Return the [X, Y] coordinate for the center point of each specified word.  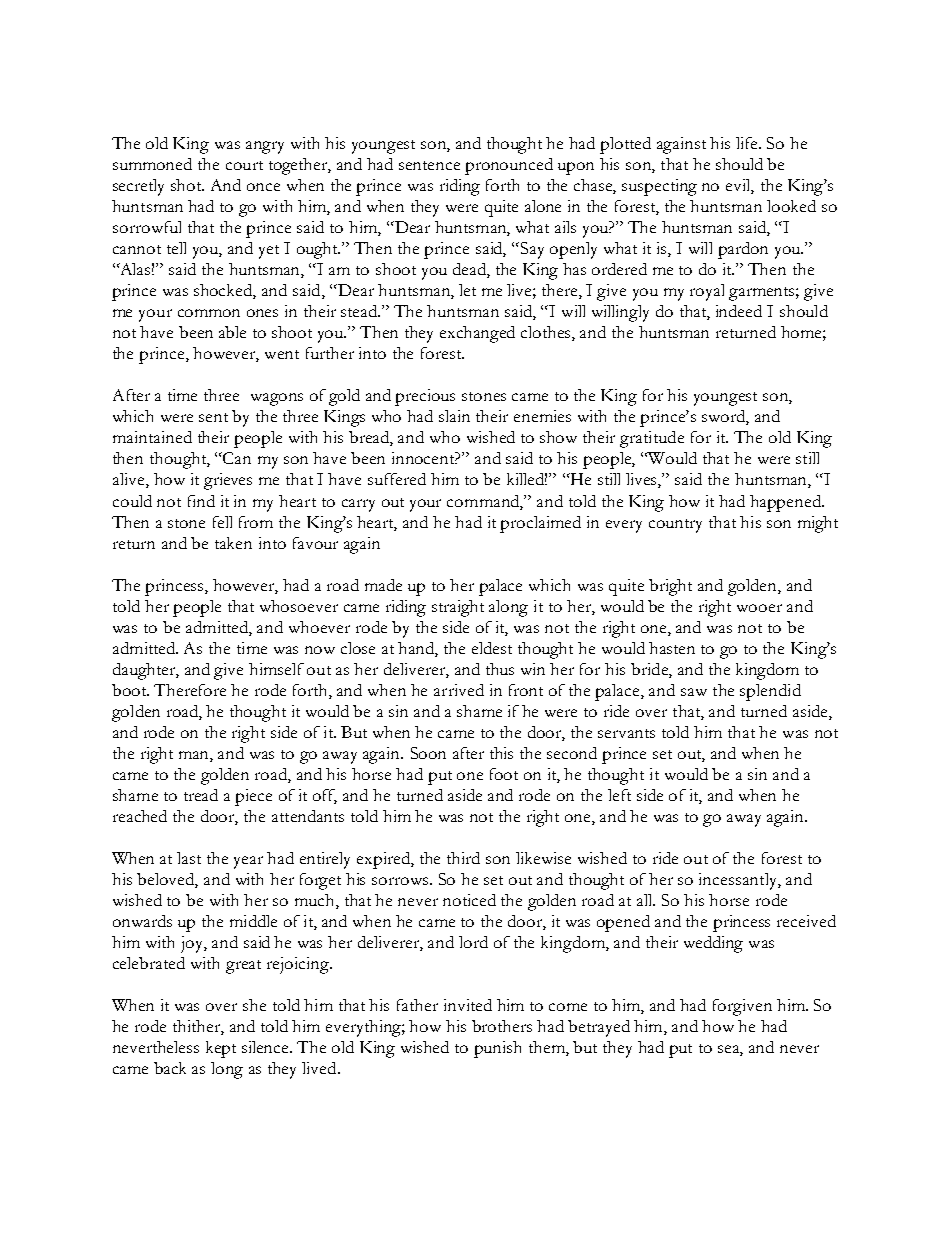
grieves [228, 481]
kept [221, 1049]
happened [786, 503]
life [748, 143]
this [501, 753]
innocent [425, 458]
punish [497, 1049]
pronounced [509, 166]
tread [201, 795]
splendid [770, 692]
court [244, 165]
